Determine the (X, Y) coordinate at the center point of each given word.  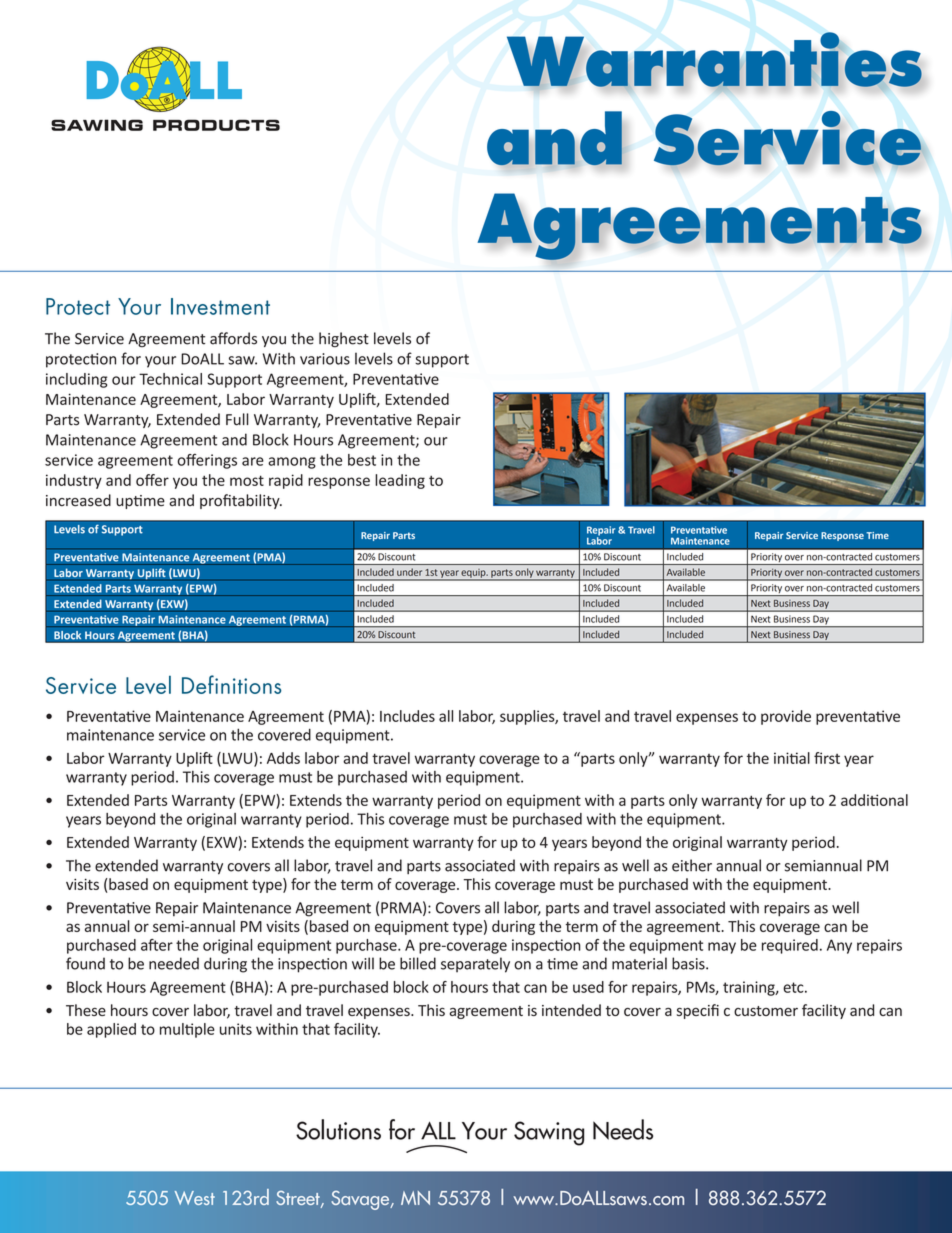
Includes (407, 716)
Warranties (714, 60)
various (325, 359)
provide (786, 717)
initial (792, 758)
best (362, 460)
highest (344, 339)
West (195, 1198)
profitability (241, 501)
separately (475, 965)
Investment (220, 306)
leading (400, 481)
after (157, 945)
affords (233, 338)
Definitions (231, 684)
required (790, 946)
